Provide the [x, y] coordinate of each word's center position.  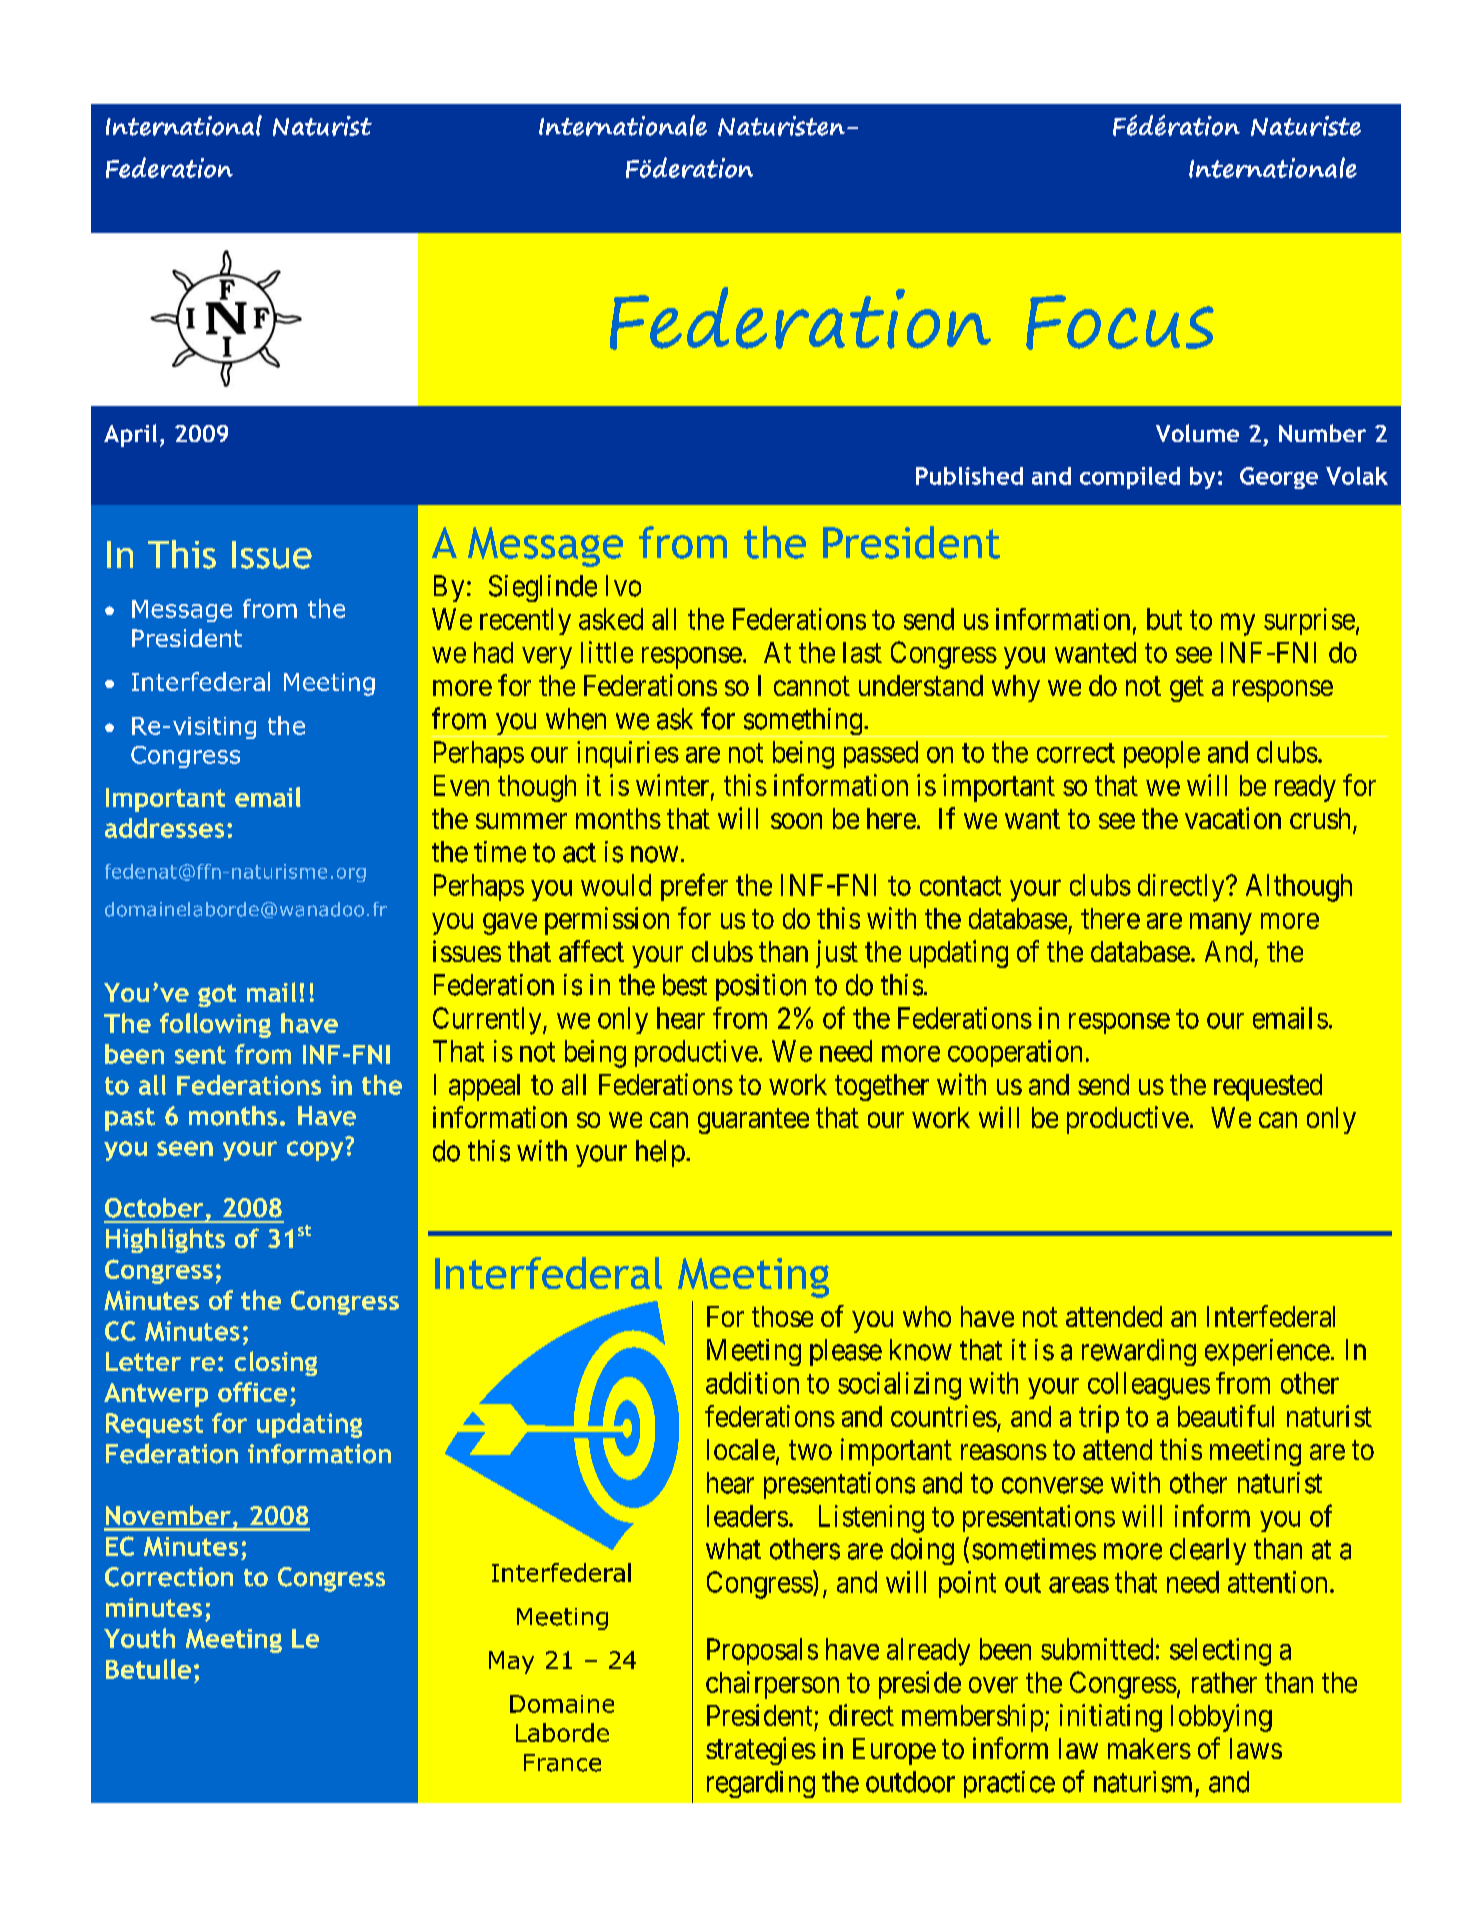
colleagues [1149, 1386]
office [252, 1392]
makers [1149, 1748]
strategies [761, 1751]
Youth [139, 1638]
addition [752, 1383]
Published [969, 476]
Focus [1120, 322]
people [1162, 754]
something [803, 722]
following [215, 1025]
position [761, 987]
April [130, 435]
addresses [164, 828]
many [1221, 924]
